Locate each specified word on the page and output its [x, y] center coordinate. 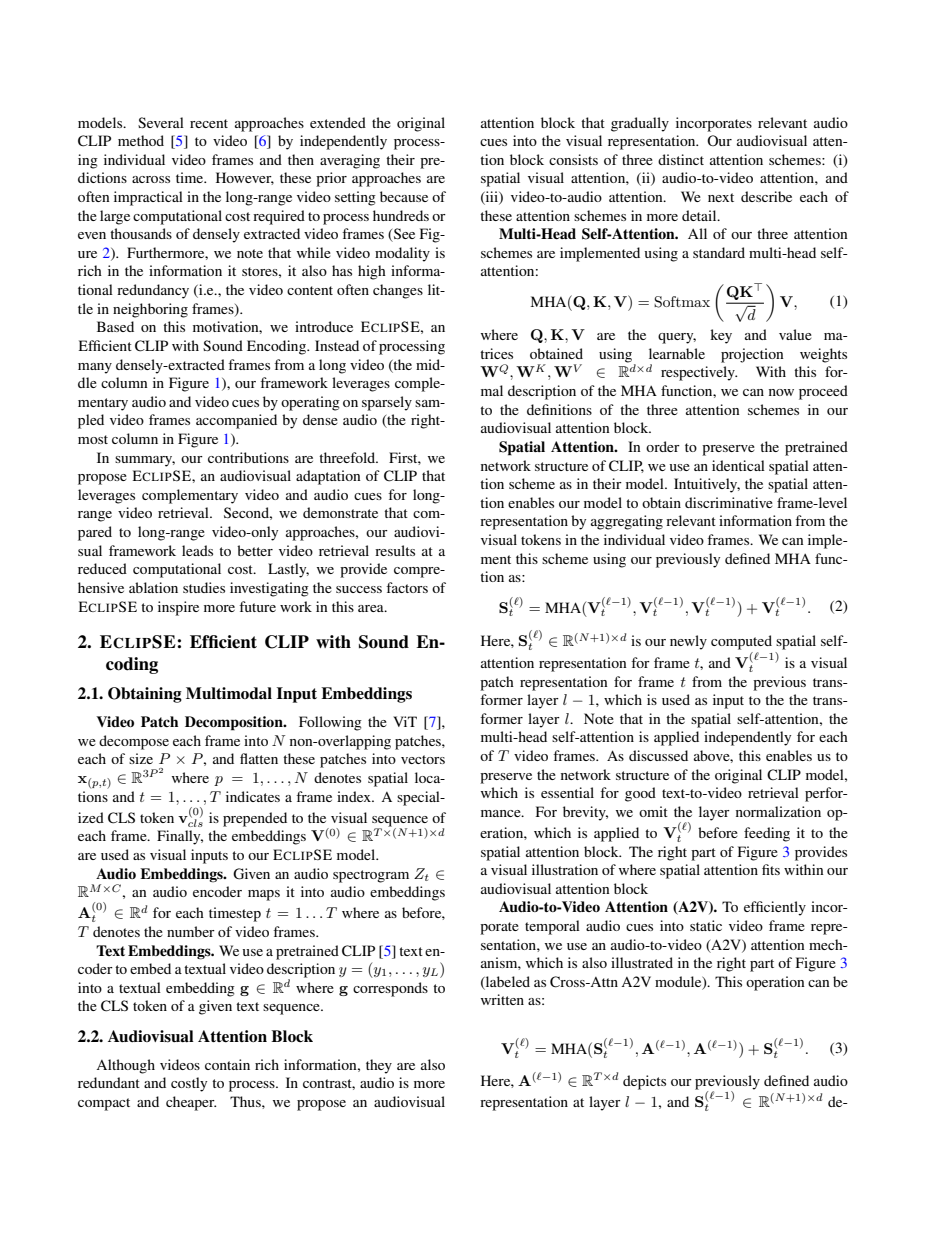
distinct [681, 159]
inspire [178, 608]
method [141, 140]
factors [407, 587]
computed [741, 642]
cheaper [191, 1103]
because [404, 196]
